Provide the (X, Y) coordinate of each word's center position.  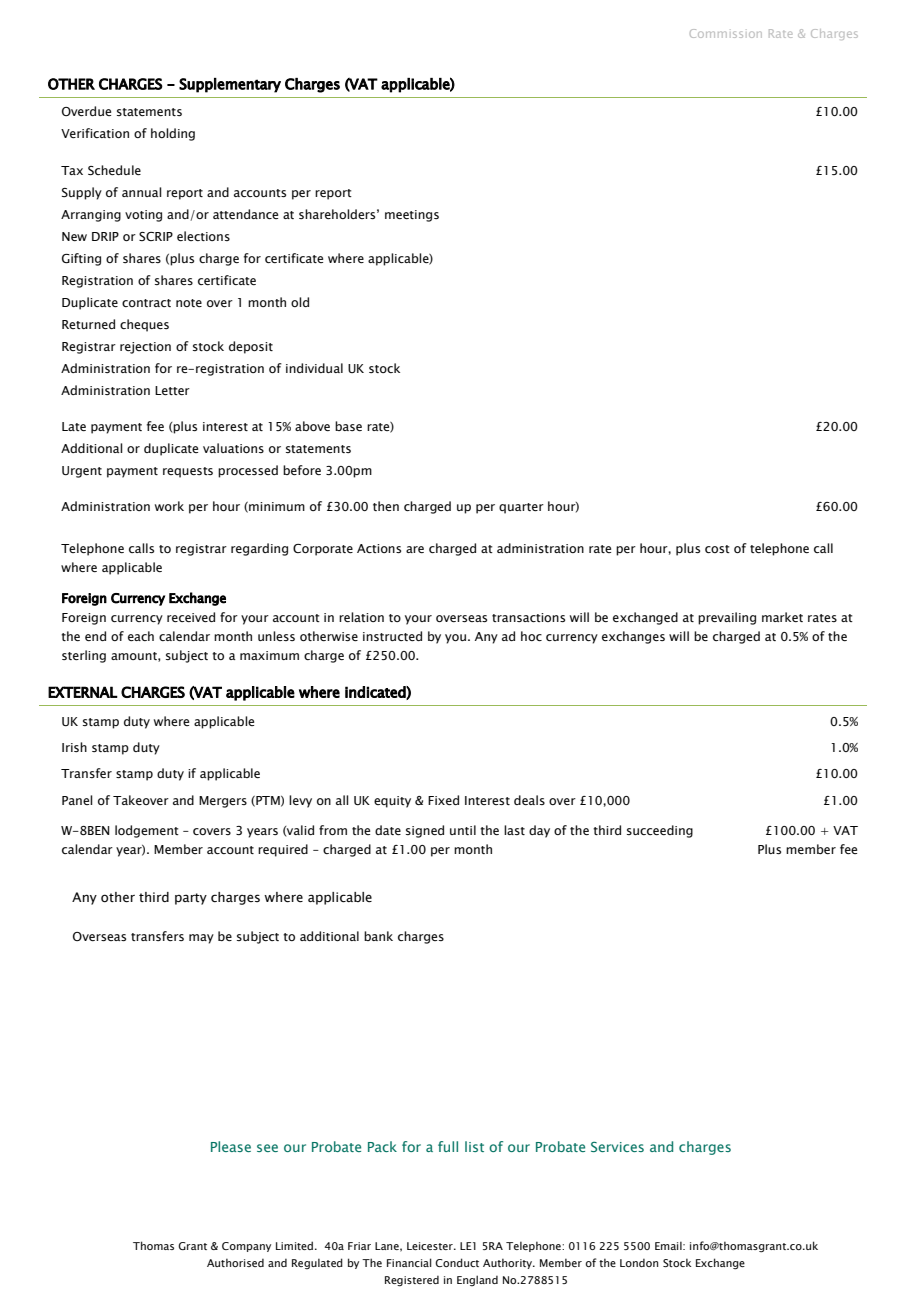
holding (173, 134)
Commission (726, 33)
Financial (409, 1262)
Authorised (235, 1262)
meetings (412, 216)
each (141, 636)
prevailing (727, 618)
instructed (392, 636)
